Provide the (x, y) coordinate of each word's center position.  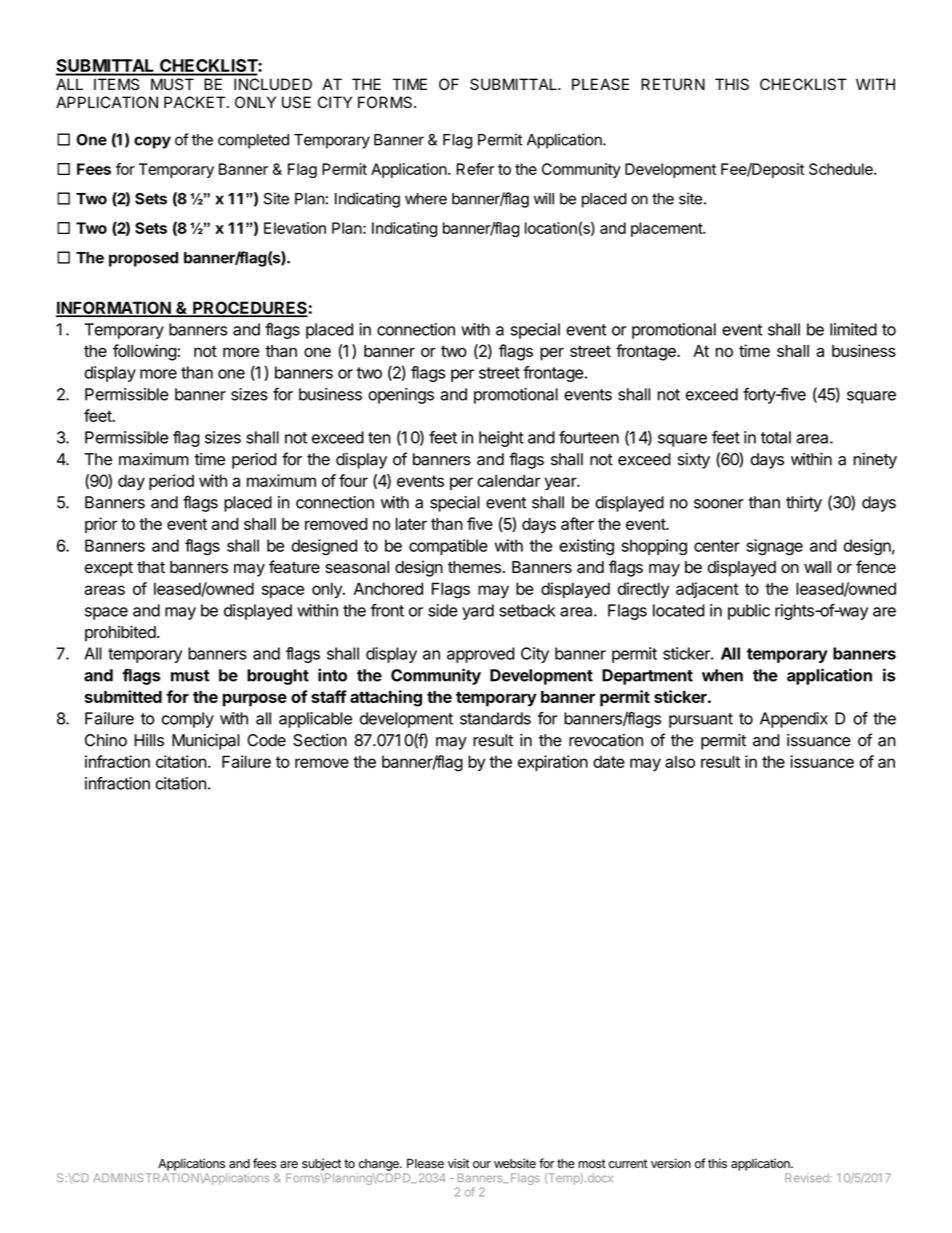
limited (853, 329)
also (680, 762)
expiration (553, 763)
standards (495, 718)
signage (774, 547)
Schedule (842, 169)
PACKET (194, 102)
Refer (475, 169)
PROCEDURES (249, 308)
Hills (149, 740)
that (151, 567)
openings (401, 396)
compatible (448, 547)
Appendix (794, 720)
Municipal (206, 742)
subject (321, 1164)
